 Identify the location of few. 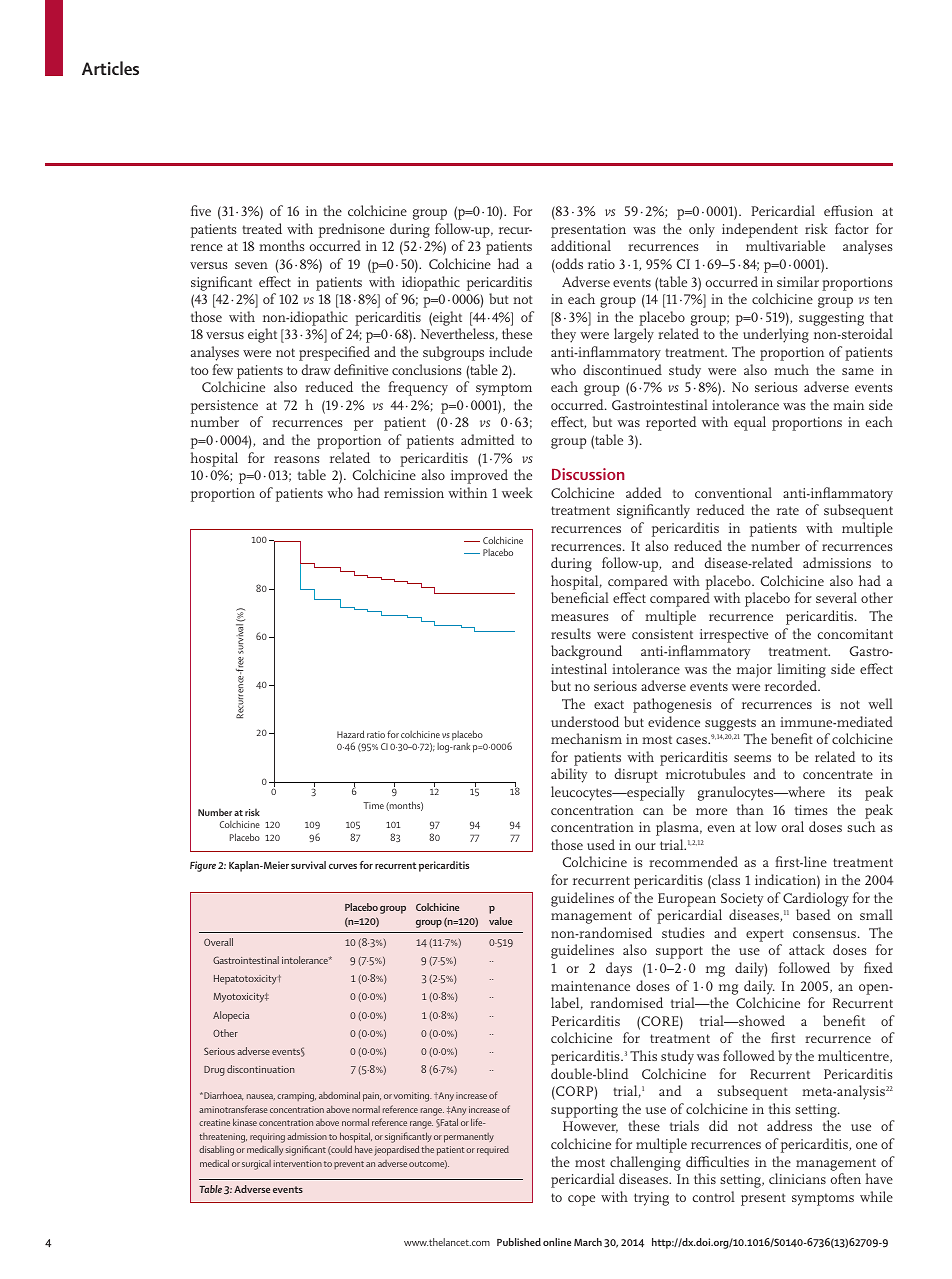
(222, 369).
